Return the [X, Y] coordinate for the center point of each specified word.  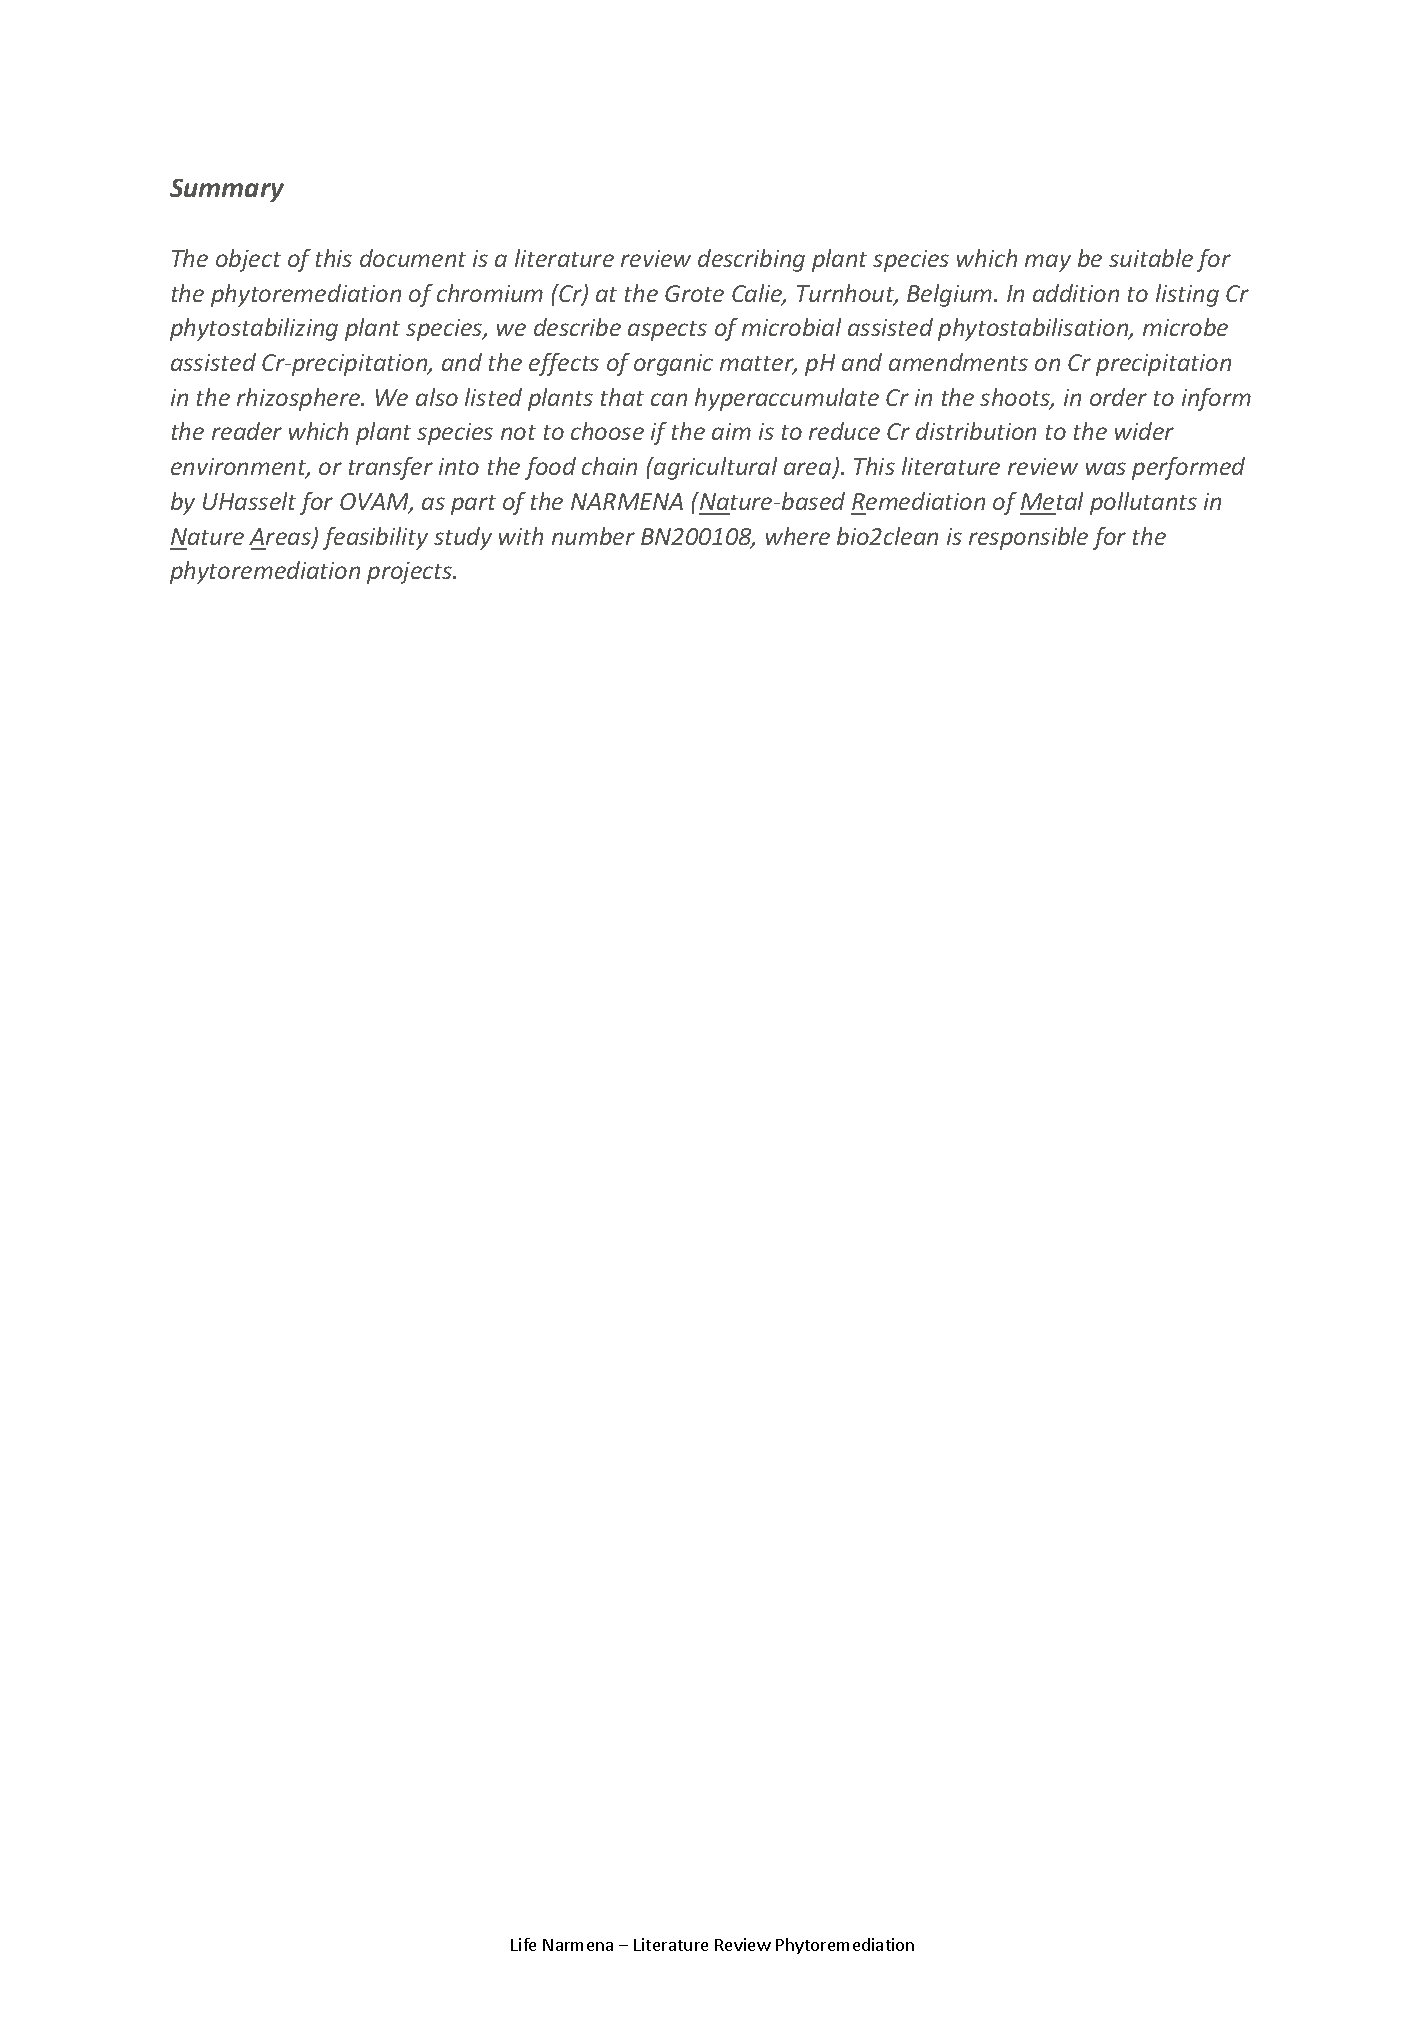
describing [751, 260]
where [798, 536]
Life [523, 1944]
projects [410, 573]
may [1048, 263]
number [593, 536]
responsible [1028, 538]
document [413, 258]
